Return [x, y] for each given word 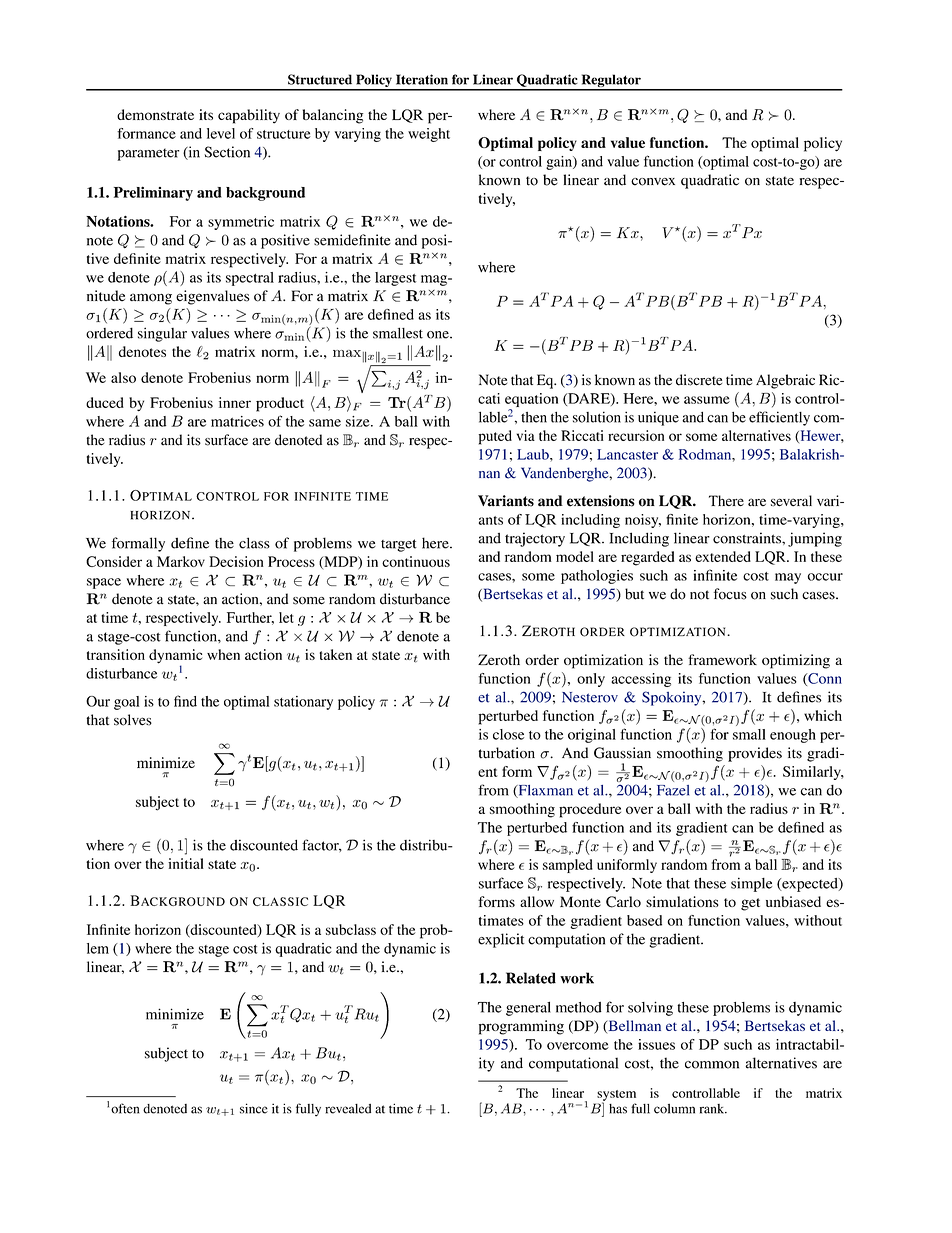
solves [133, 720]
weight [429, 135]
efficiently [779, 418]
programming [521, 1027]
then [534, 417]
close [508, 734]
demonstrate [155, 114]
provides [755, 754]
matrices [237, 421]
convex [653, 182]
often [125, 1108]
